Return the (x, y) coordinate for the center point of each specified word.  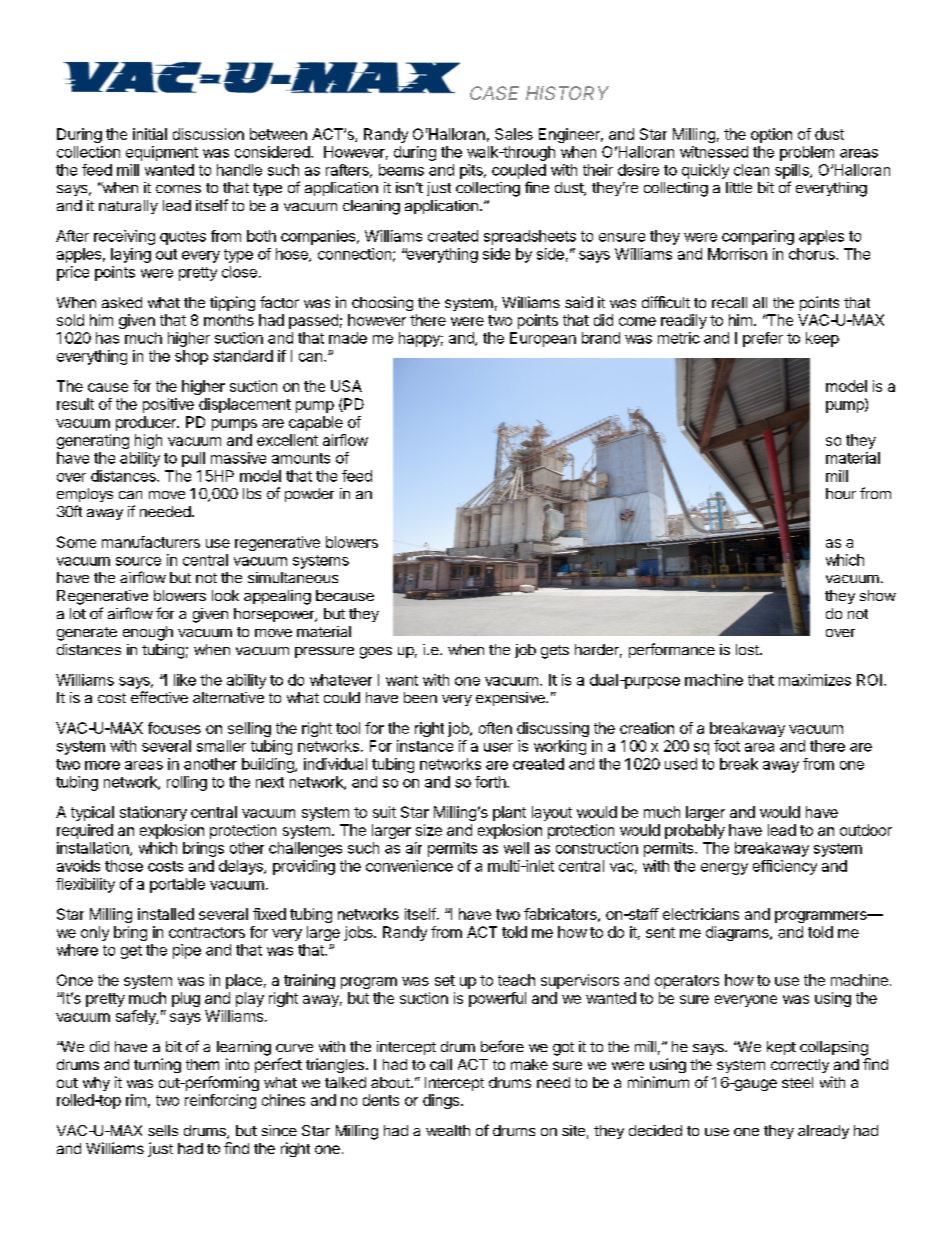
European (543, 339)
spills (793, 171)
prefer (763, 339)
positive (168, 405)
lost (748, 649)
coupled (519, 171)
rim (136, 1100)
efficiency (785, 867)
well (516, 848)
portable (177, 885)
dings (441, 1101)
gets (555, 652)
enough (148, 633)
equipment (162, 153)
